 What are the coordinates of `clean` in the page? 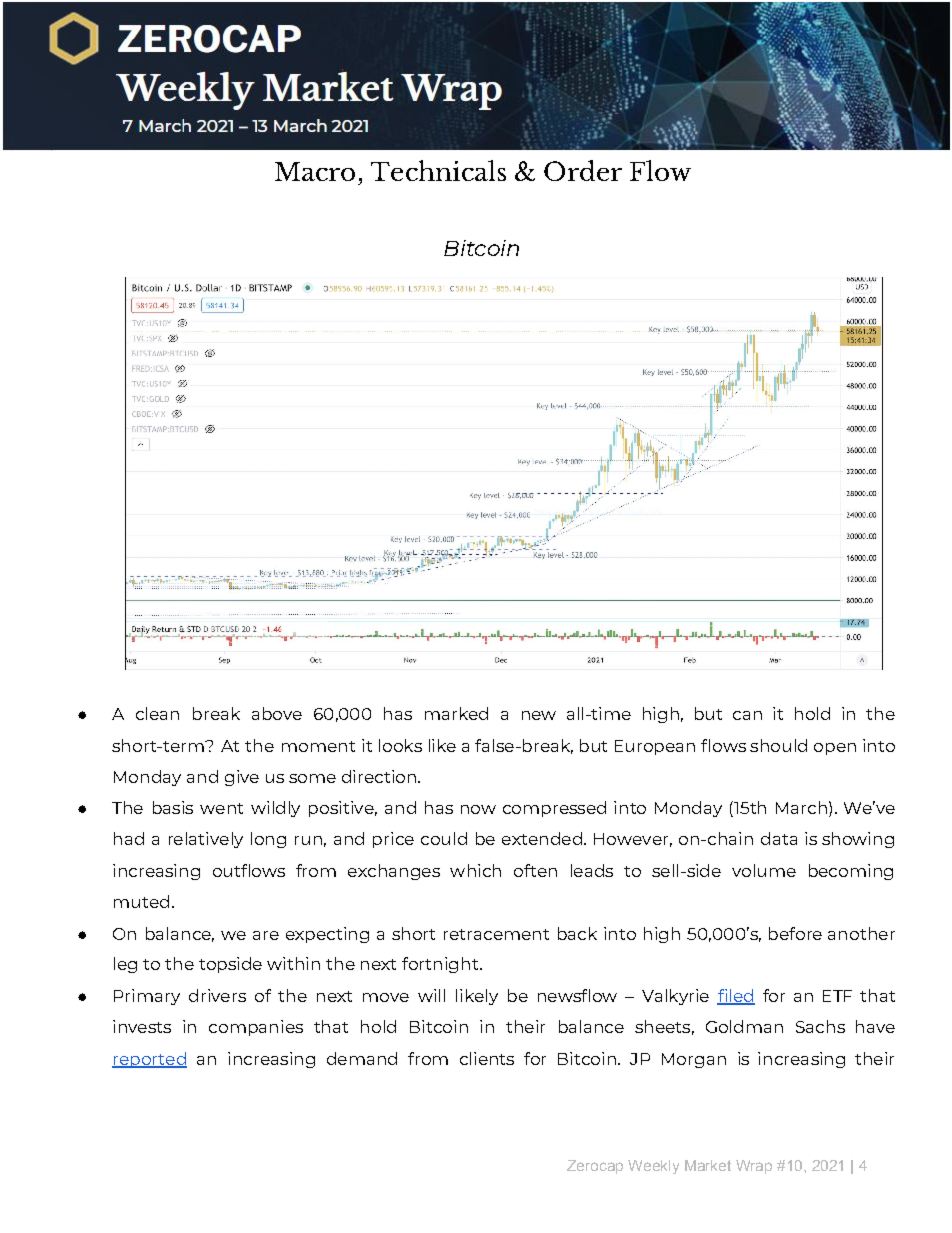 It's located at (157, 713).
